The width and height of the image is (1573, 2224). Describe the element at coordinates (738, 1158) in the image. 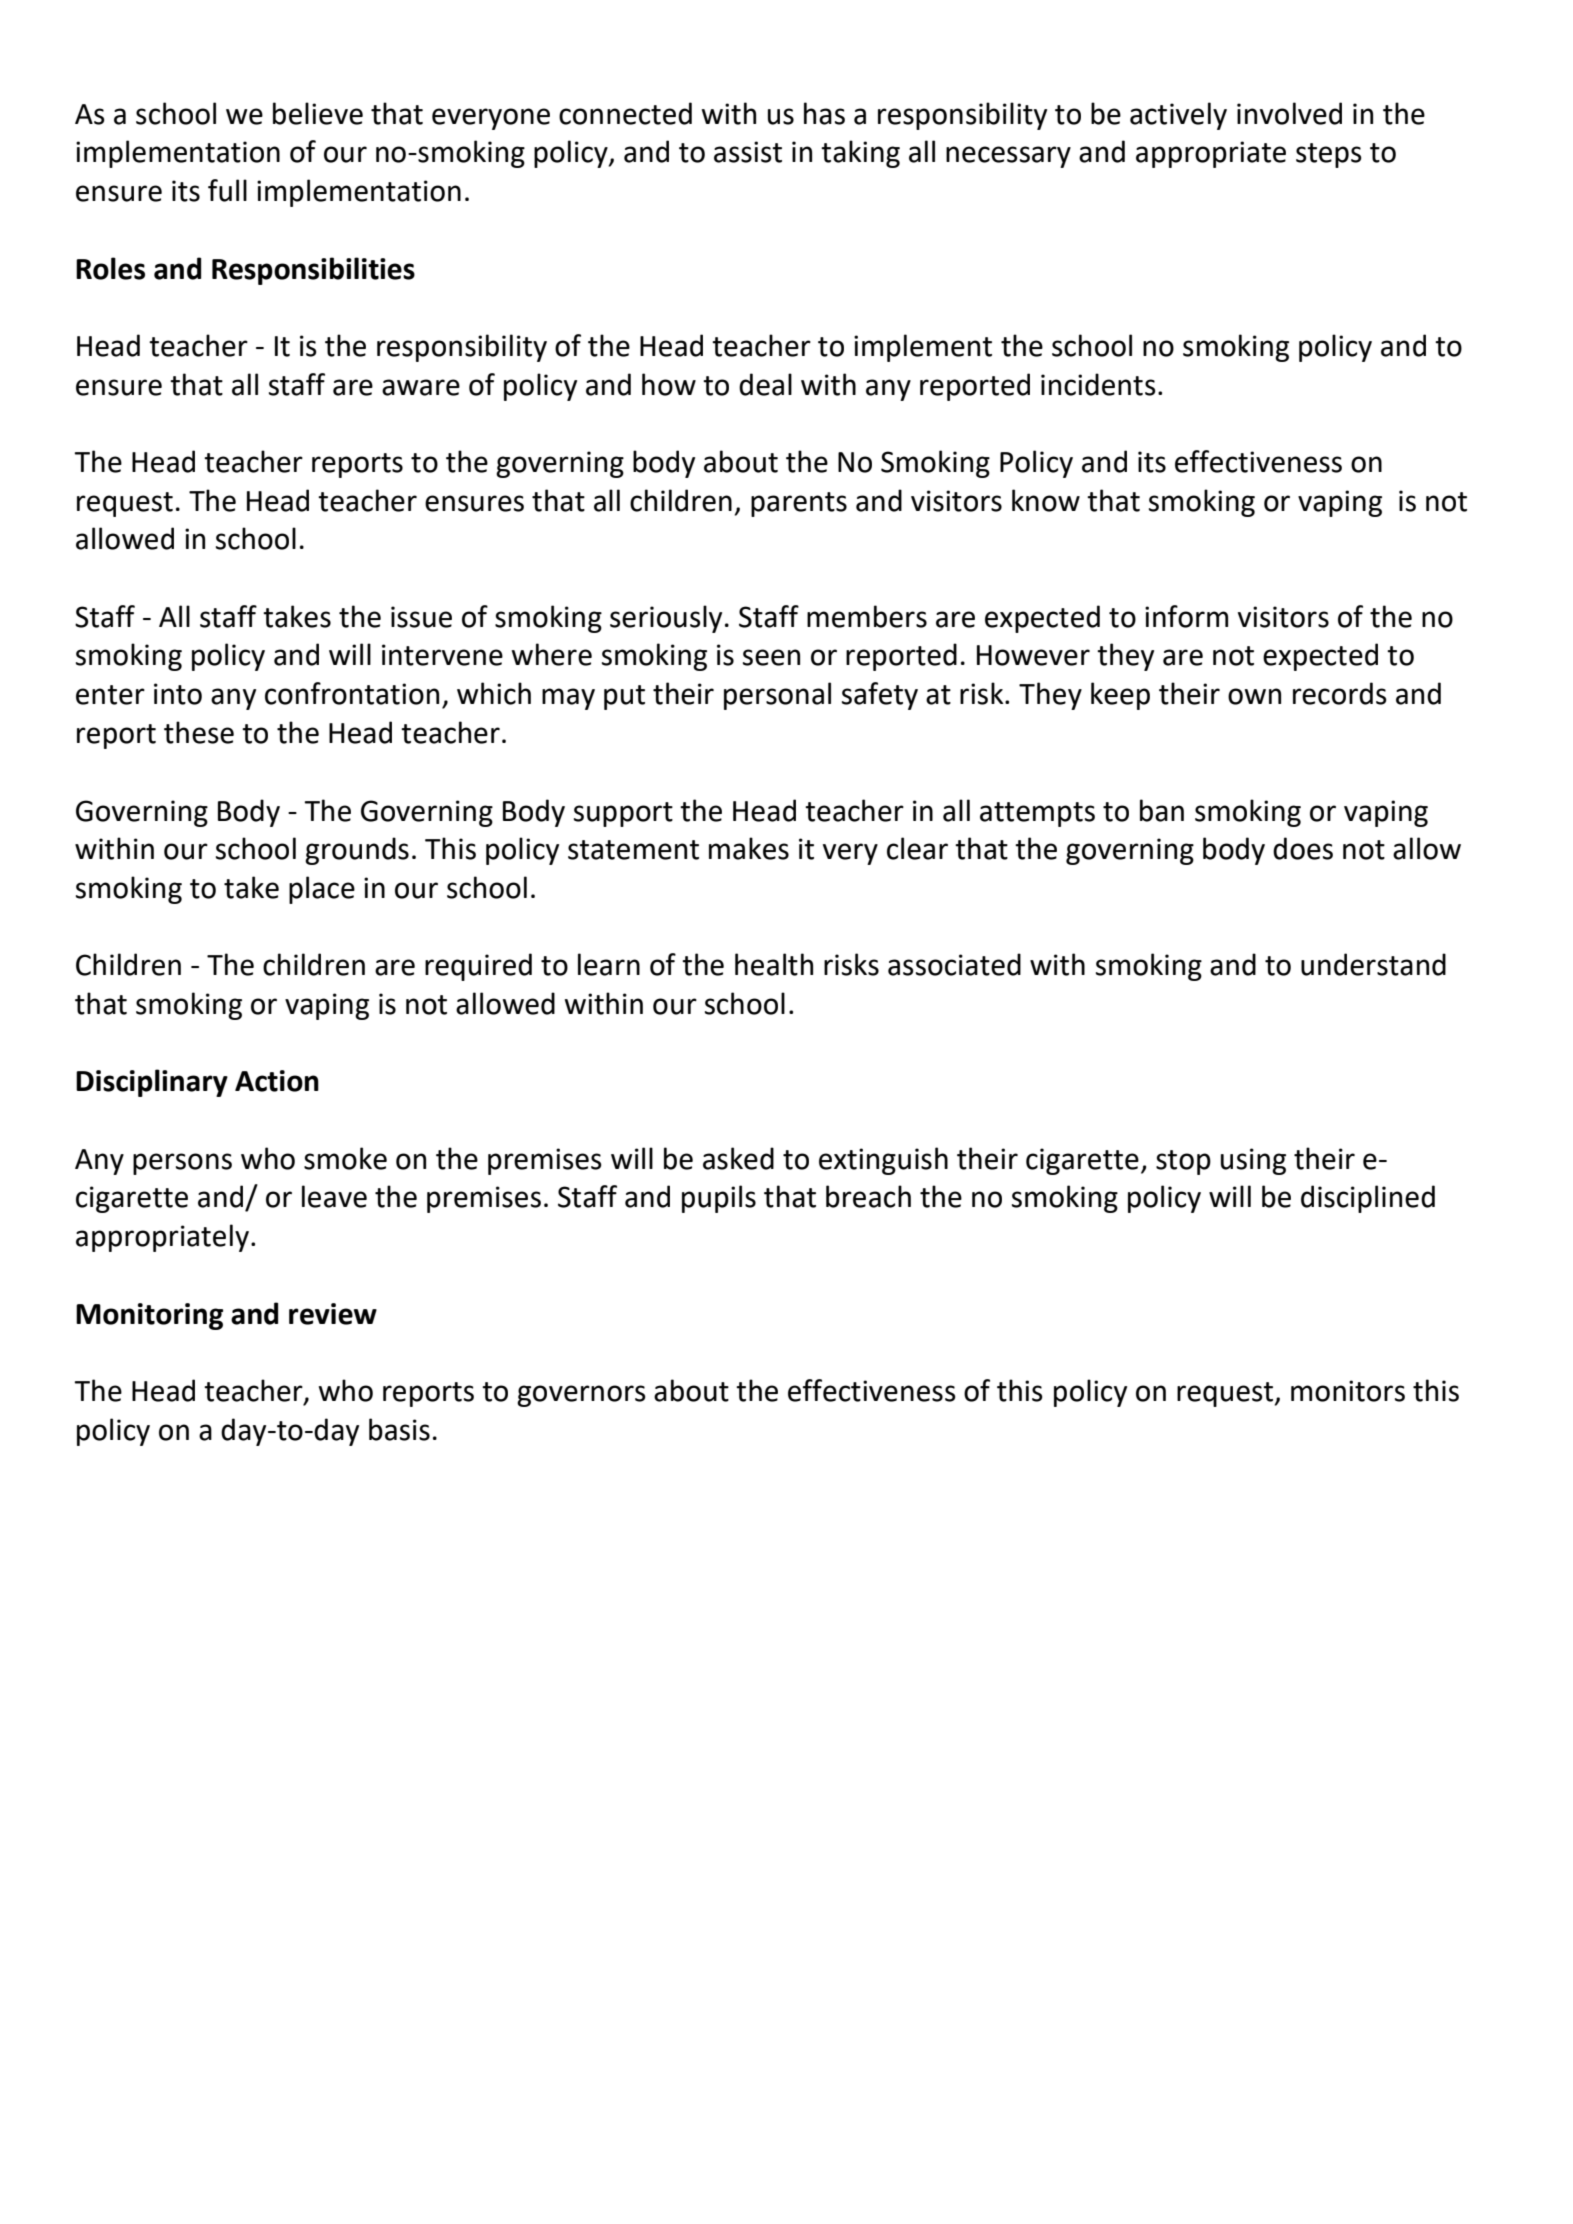

I see `asked` at that location.
